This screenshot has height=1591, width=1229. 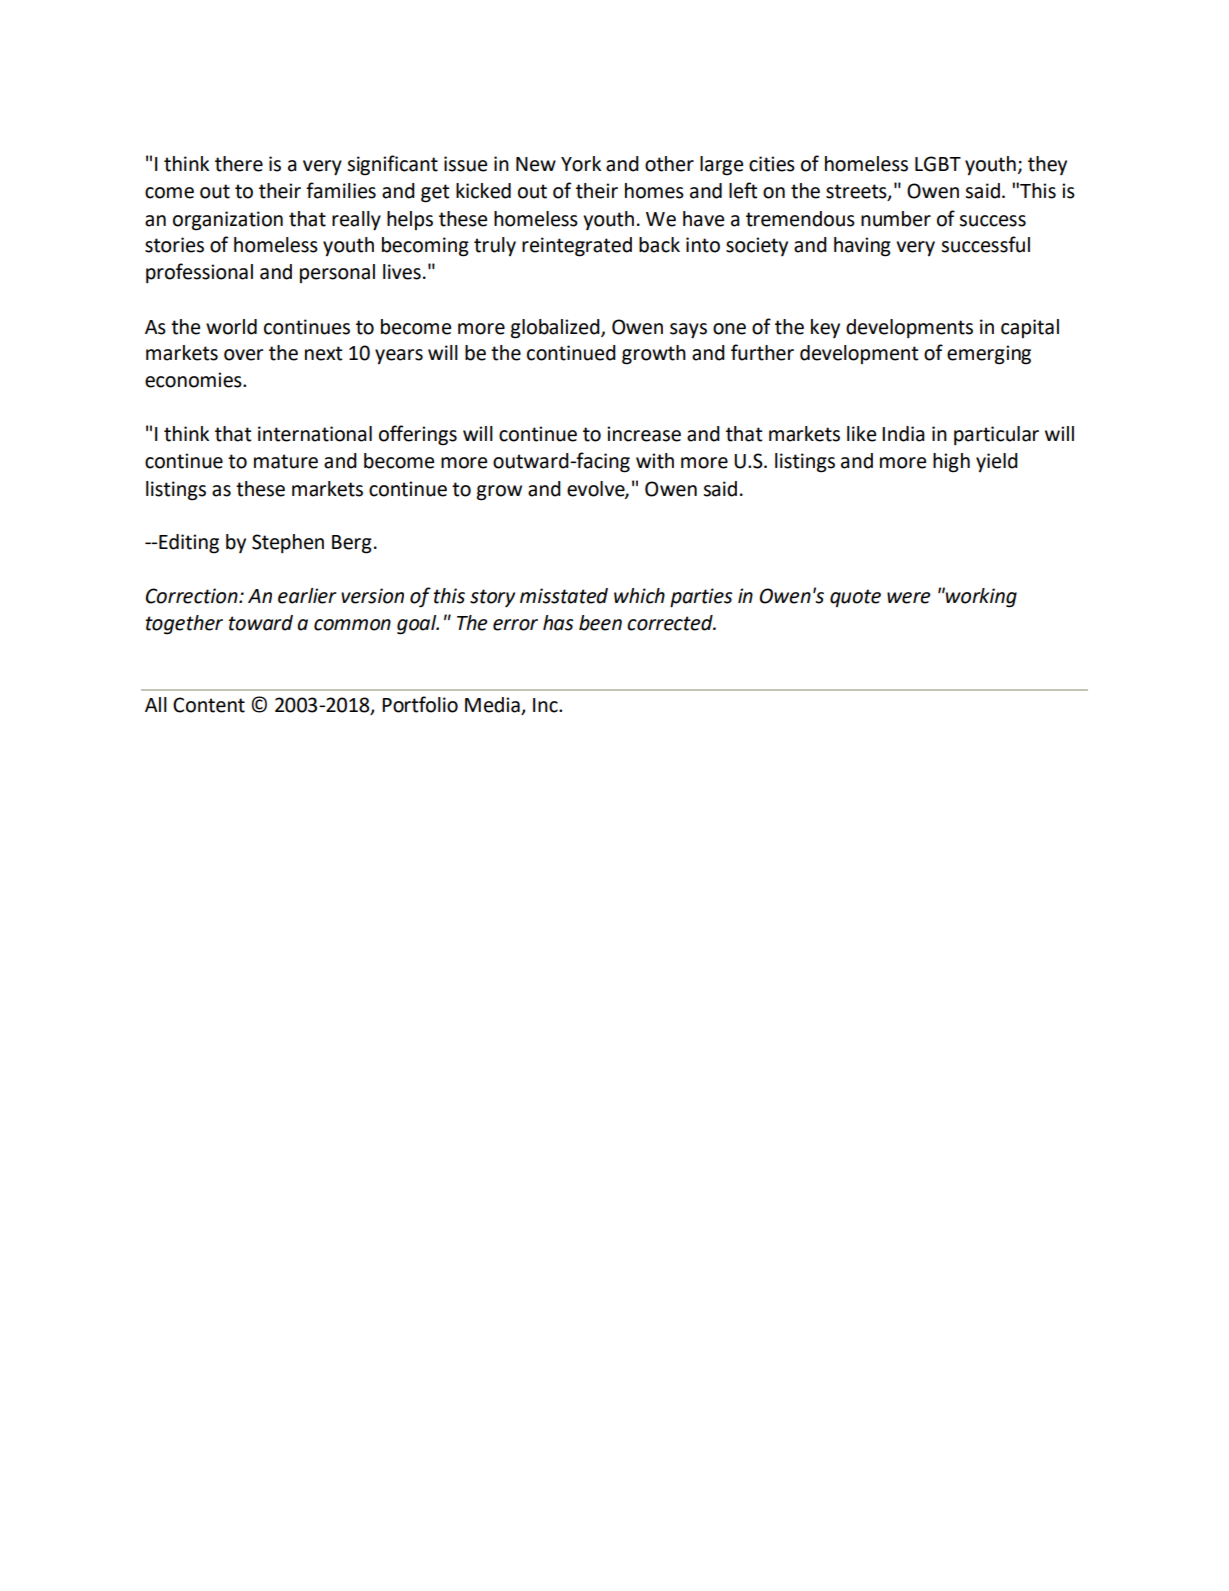 What do you see at coordinates (903, 434) in the screenshot?
I see `India` at bounding box center [903, 434].
